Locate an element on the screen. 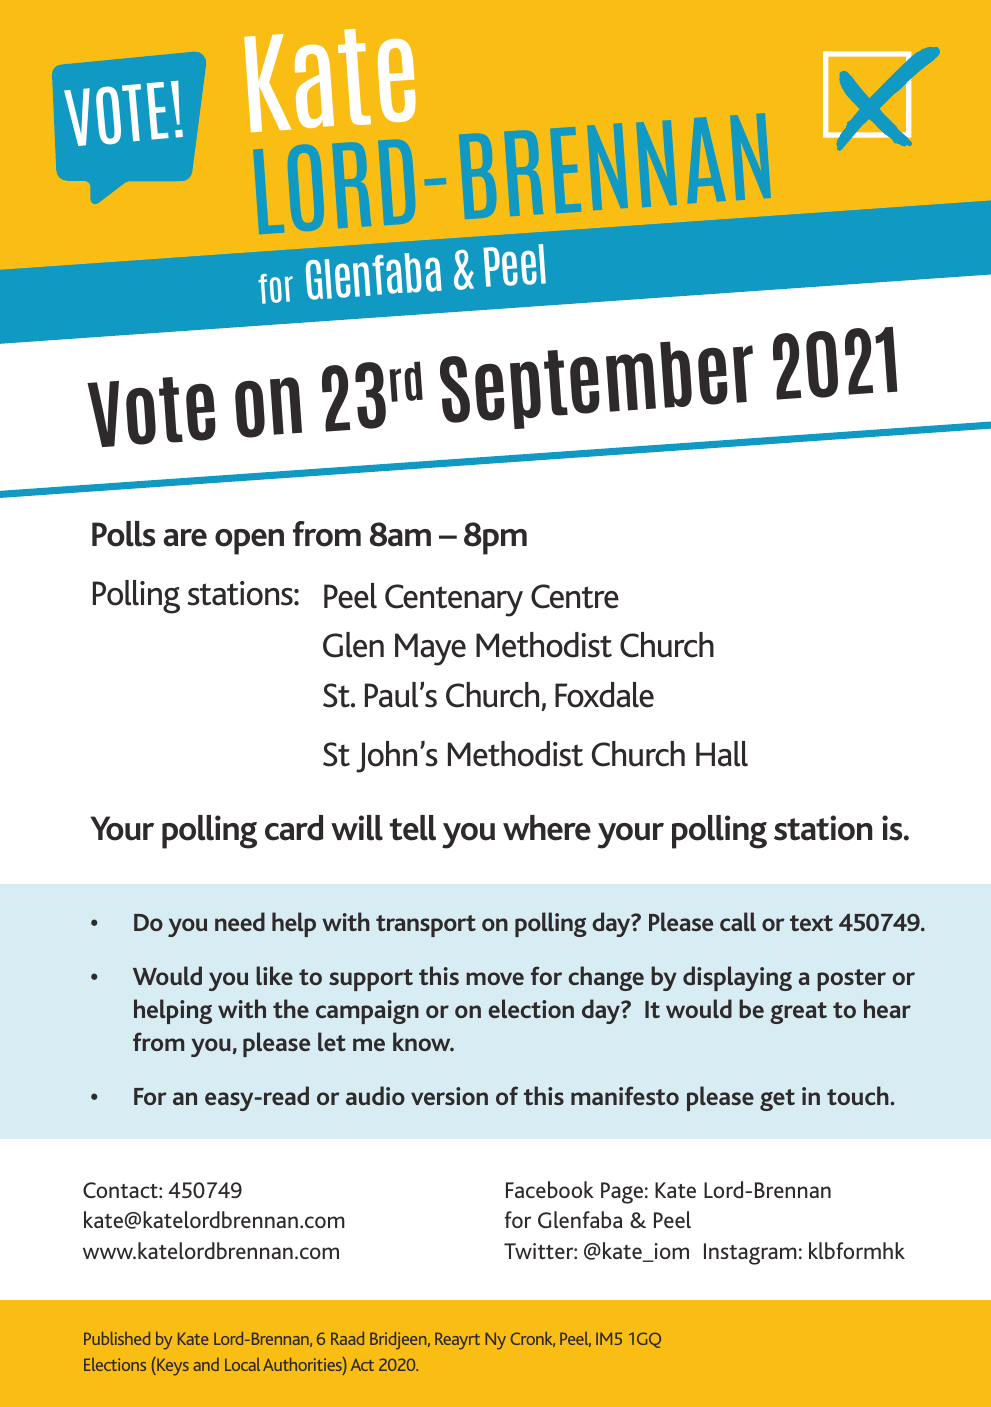 This screenshot has width=991, height=1407. Centre is located at coordinates (575, 596).
